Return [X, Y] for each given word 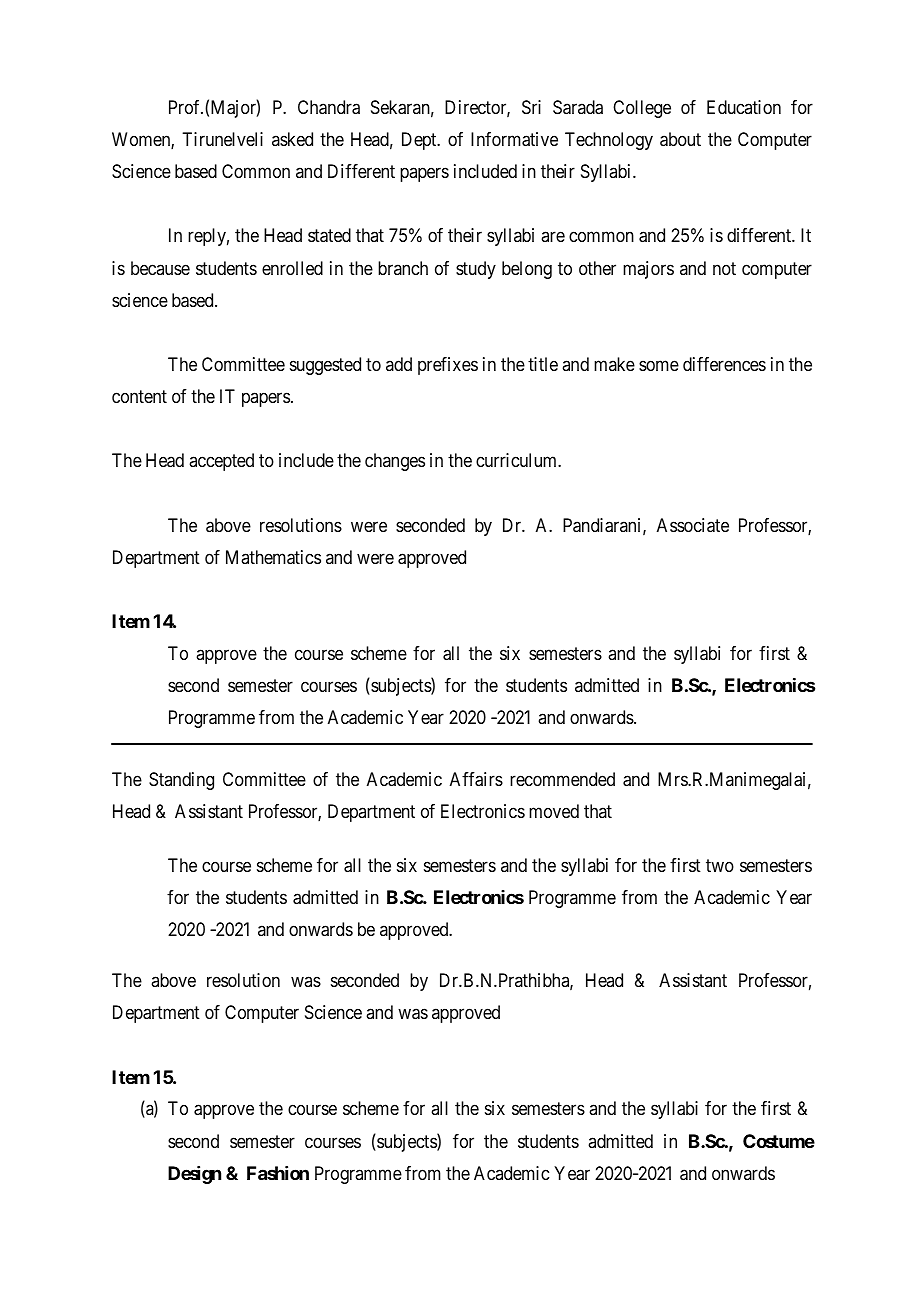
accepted [221, 462]
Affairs [476, 779]
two [720, 865]
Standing [181, 781]
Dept [420, 141]
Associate [693, 525]
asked [292, 139]
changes [395, 462]
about [680, 139]
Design [194, 1175]
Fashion [278, 1173]
